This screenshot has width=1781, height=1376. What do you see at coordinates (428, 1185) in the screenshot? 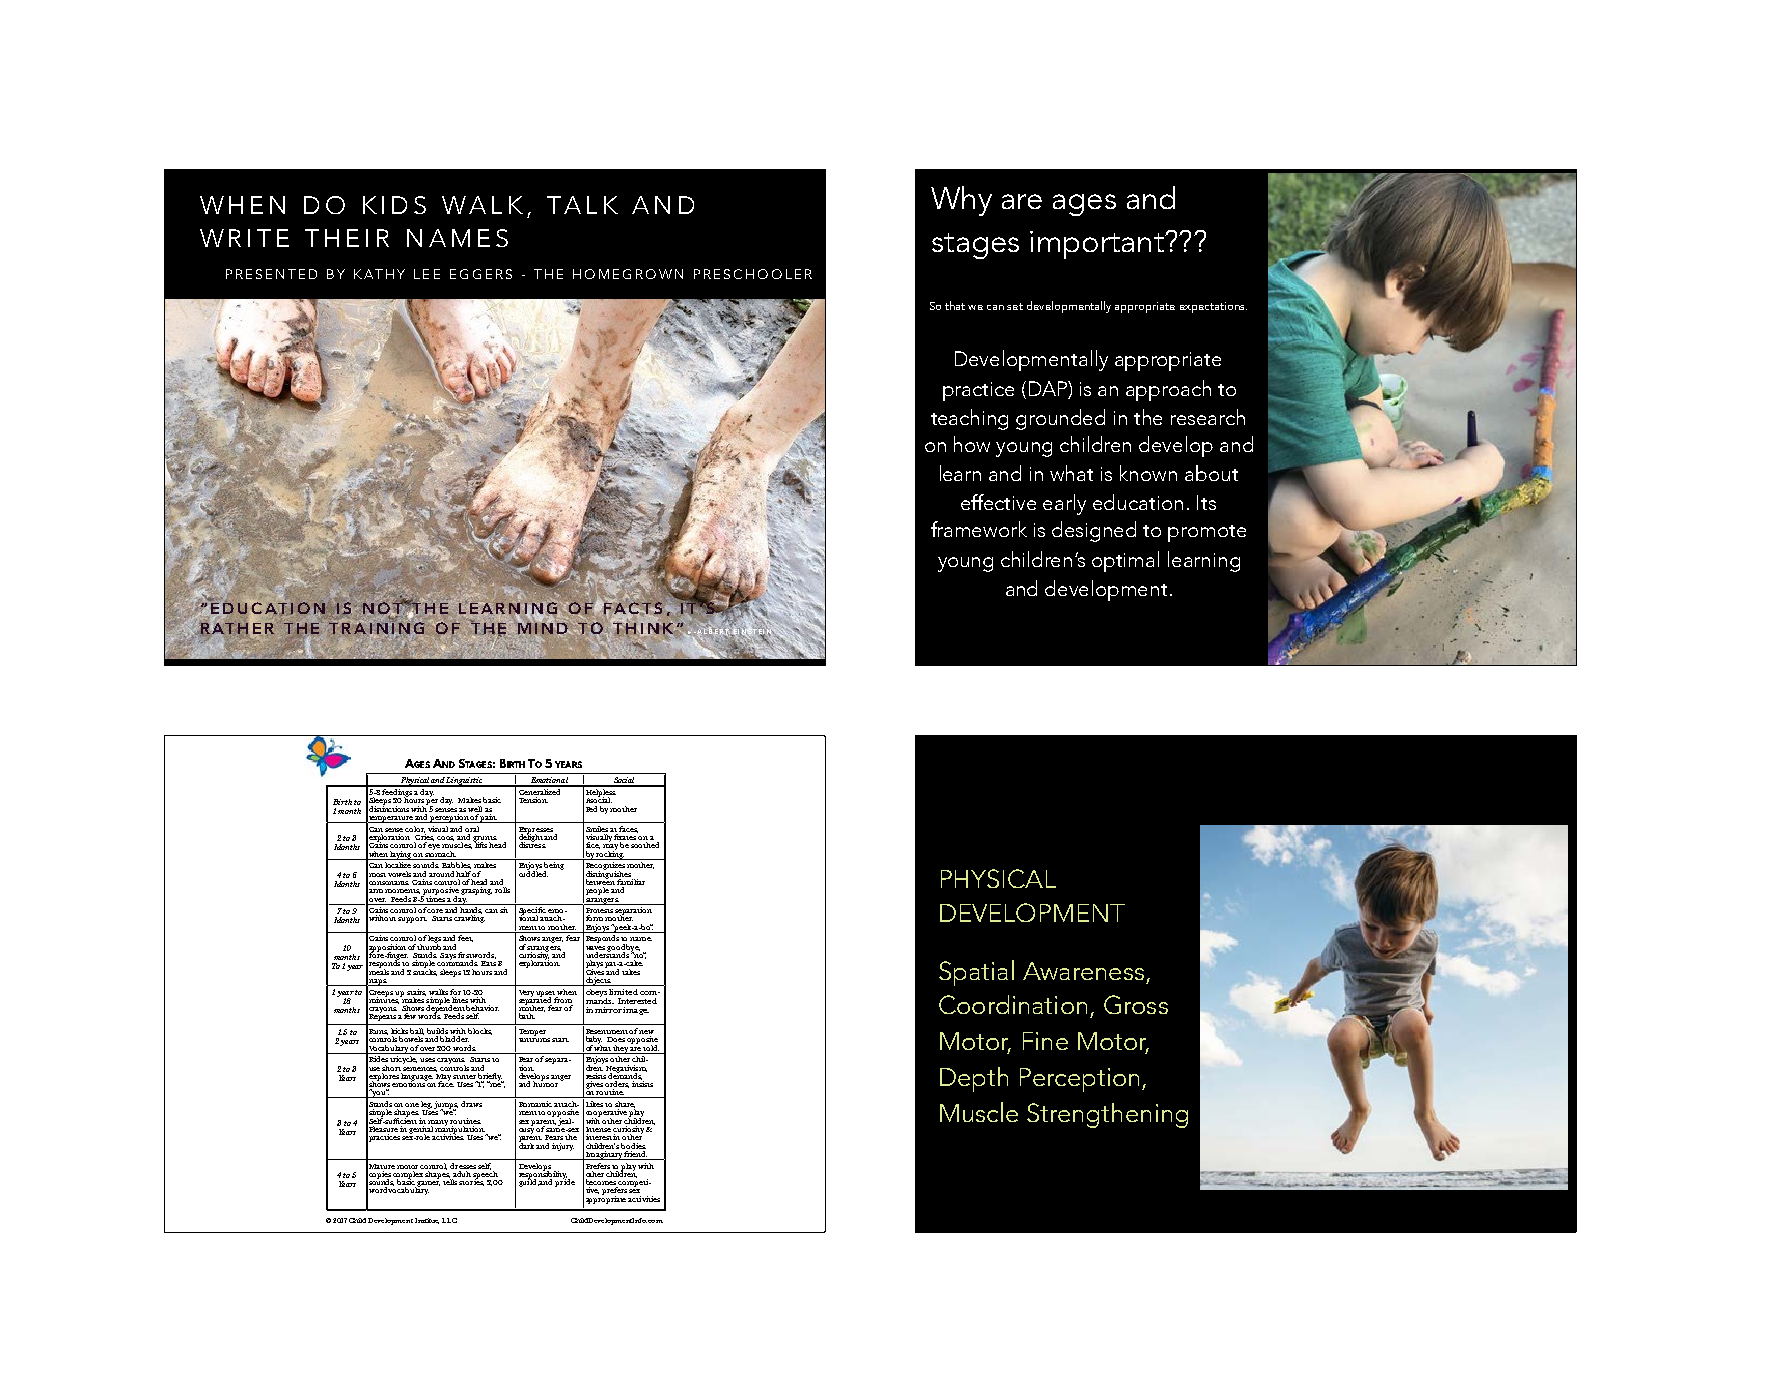
I see `gamer` at bounding box center [428, 1185].
